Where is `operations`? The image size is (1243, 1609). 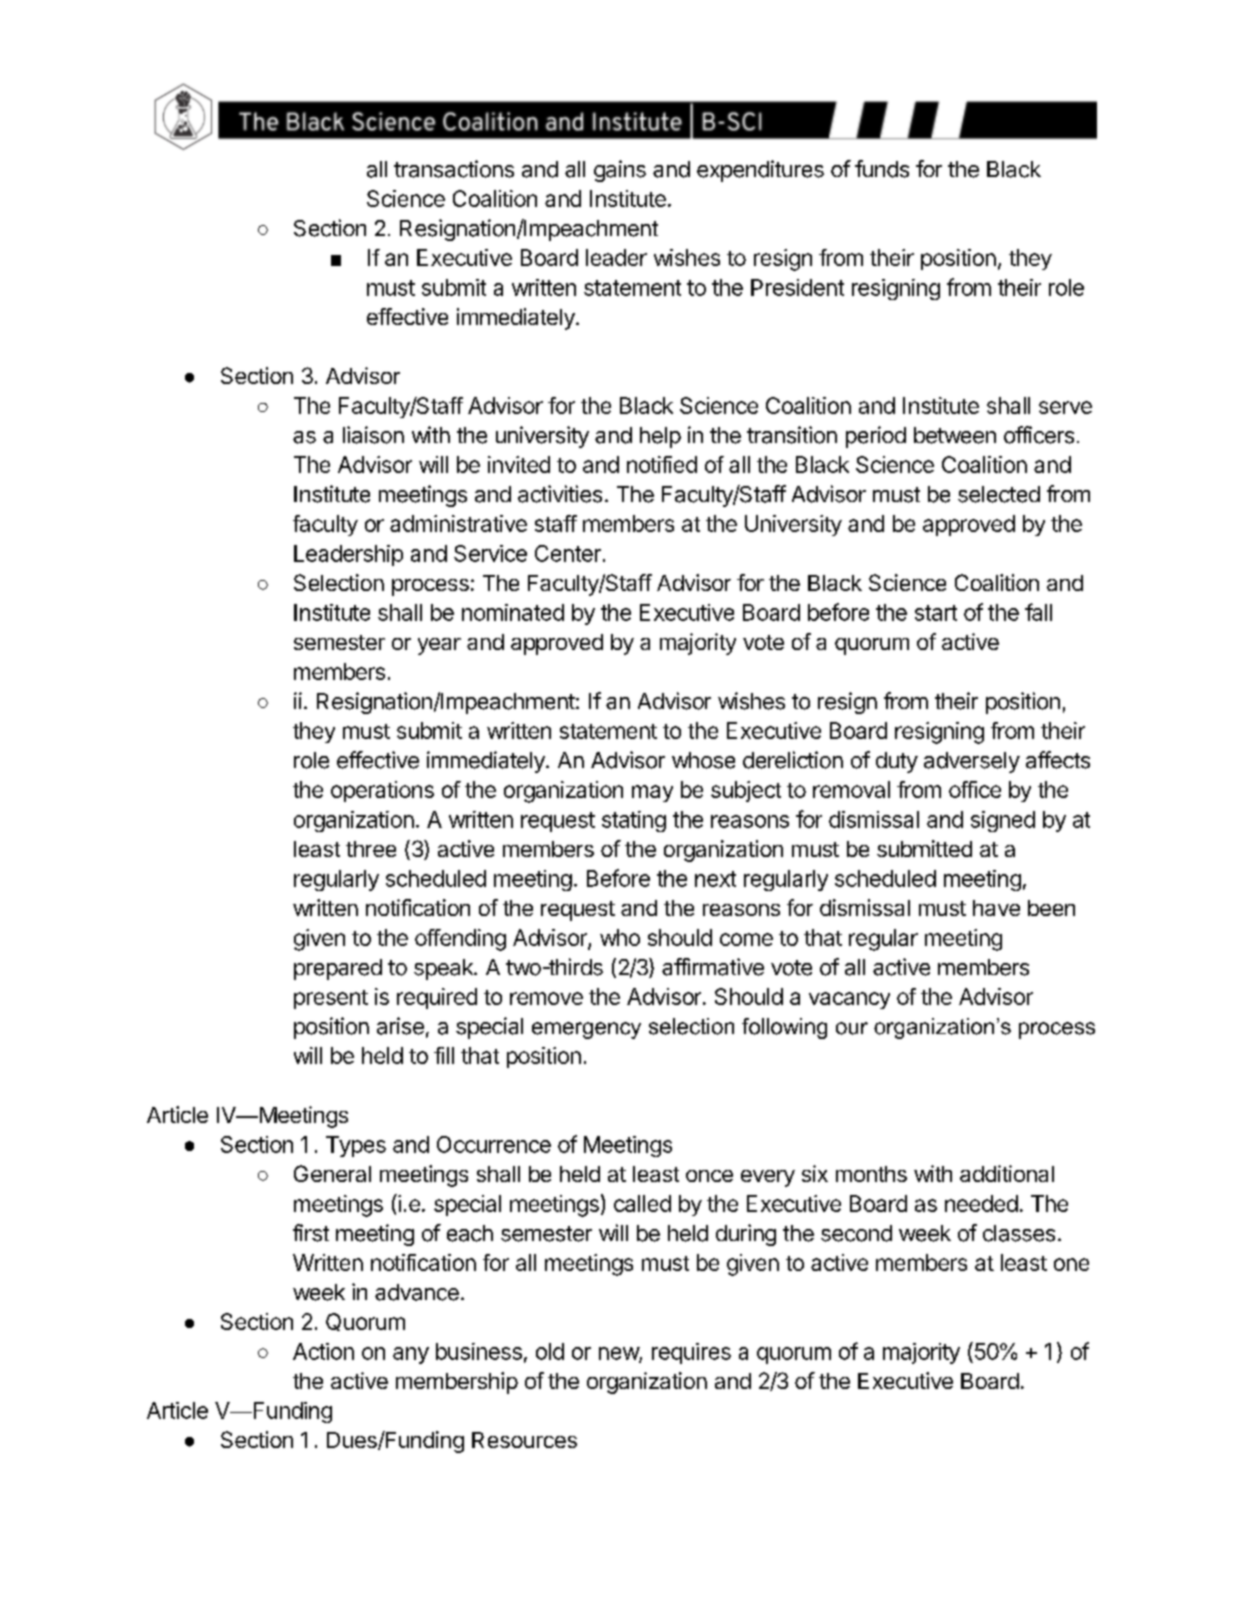 operations is located at coordinates (382, 791).
